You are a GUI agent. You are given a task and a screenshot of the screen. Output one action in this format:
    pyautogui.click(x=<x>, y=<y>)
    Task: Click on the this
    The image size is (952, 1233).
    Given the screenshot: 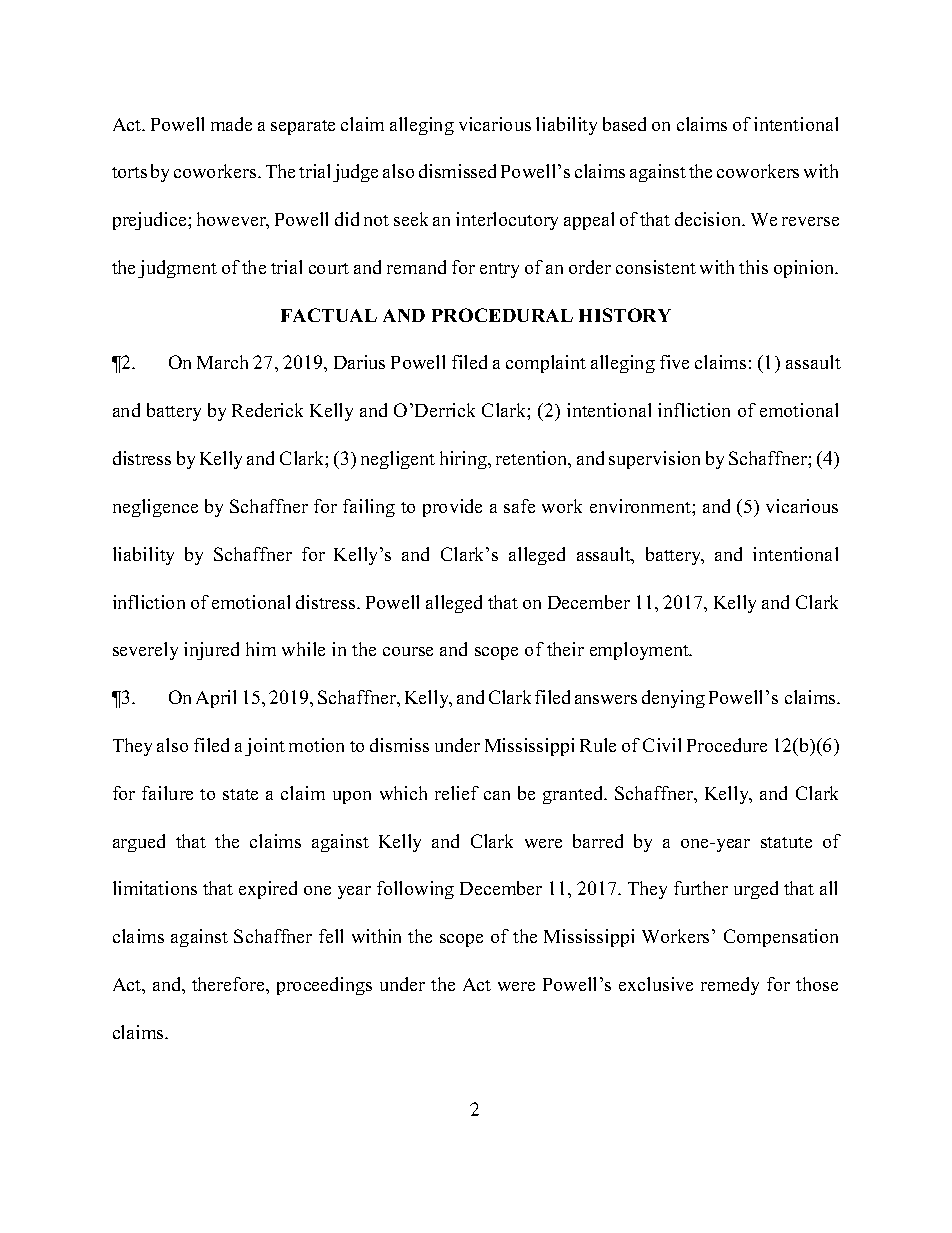 What is the action you would take?
    pyautogui.click(x=753, y=267)
